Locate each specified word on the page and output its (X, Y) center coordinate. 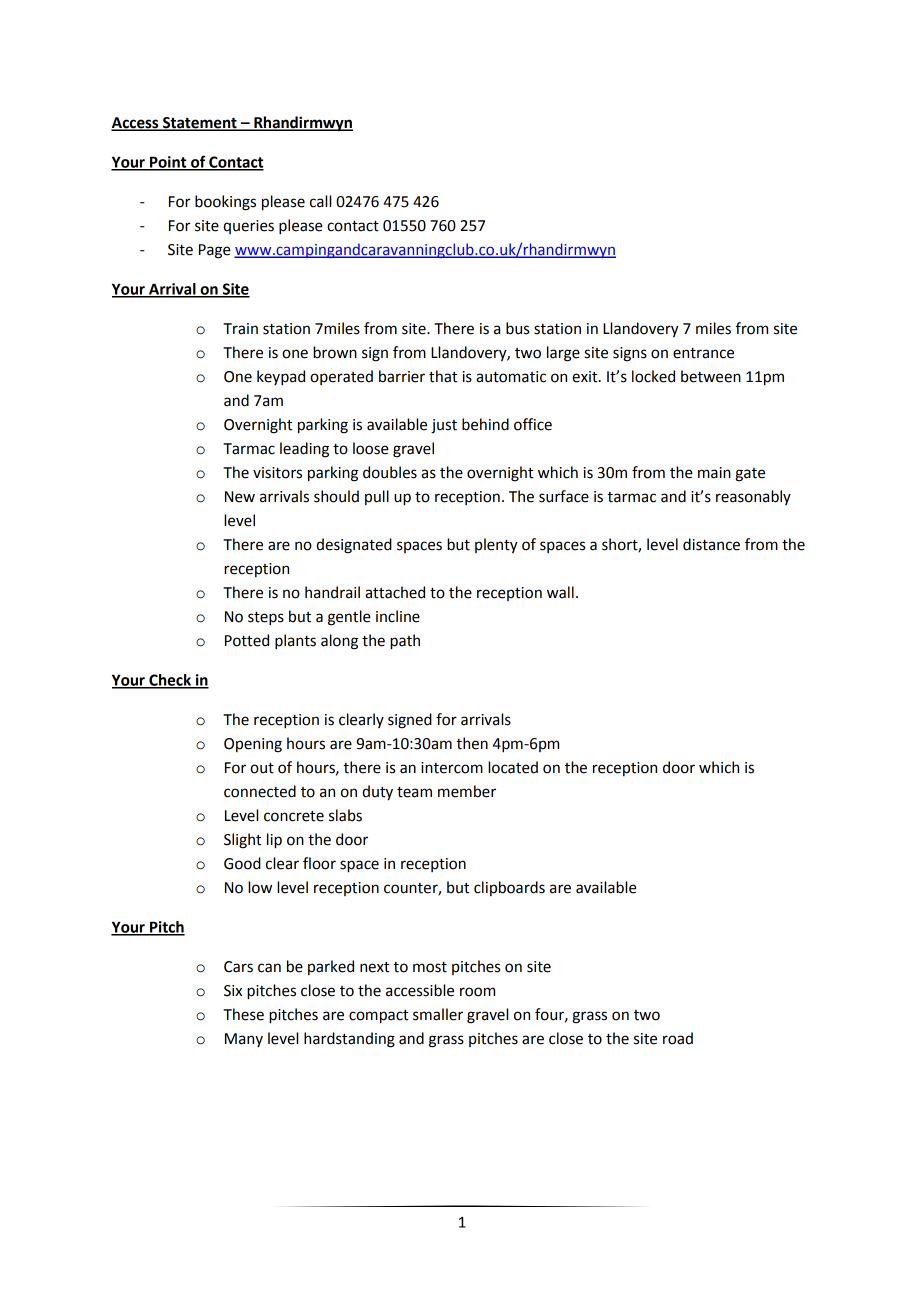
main (714, 473)
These (243, 1014)
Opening (253, 745)
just (444, 426)
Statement (200, 124)
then (472, 743)
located (513, 767)
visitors (277, 473)
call (320, 201)
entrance (703, 353)
